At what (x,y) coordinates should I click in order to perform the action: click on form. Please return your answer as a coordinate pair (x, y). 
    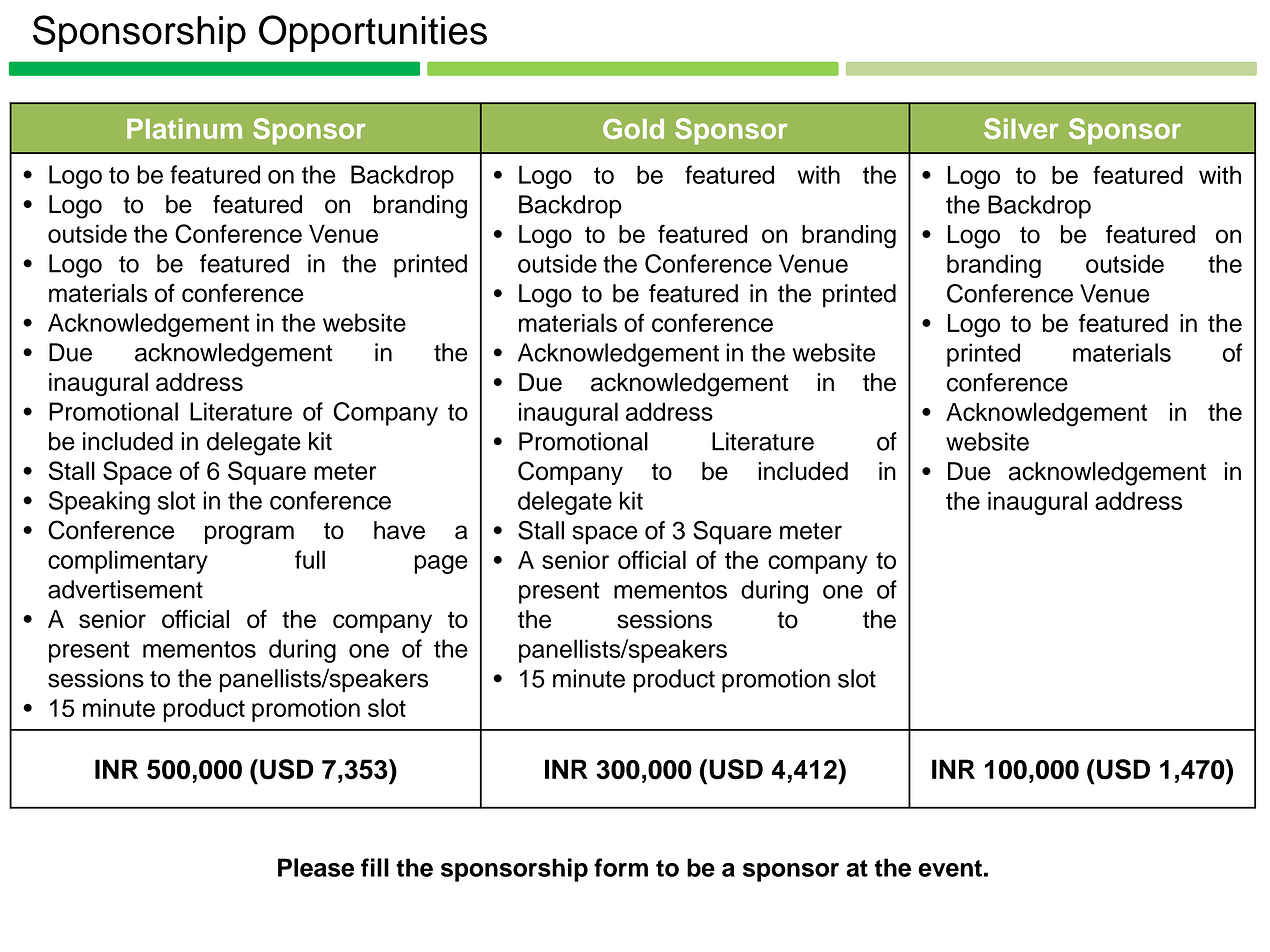
    Looking at the image, I should click on (621, 867).
